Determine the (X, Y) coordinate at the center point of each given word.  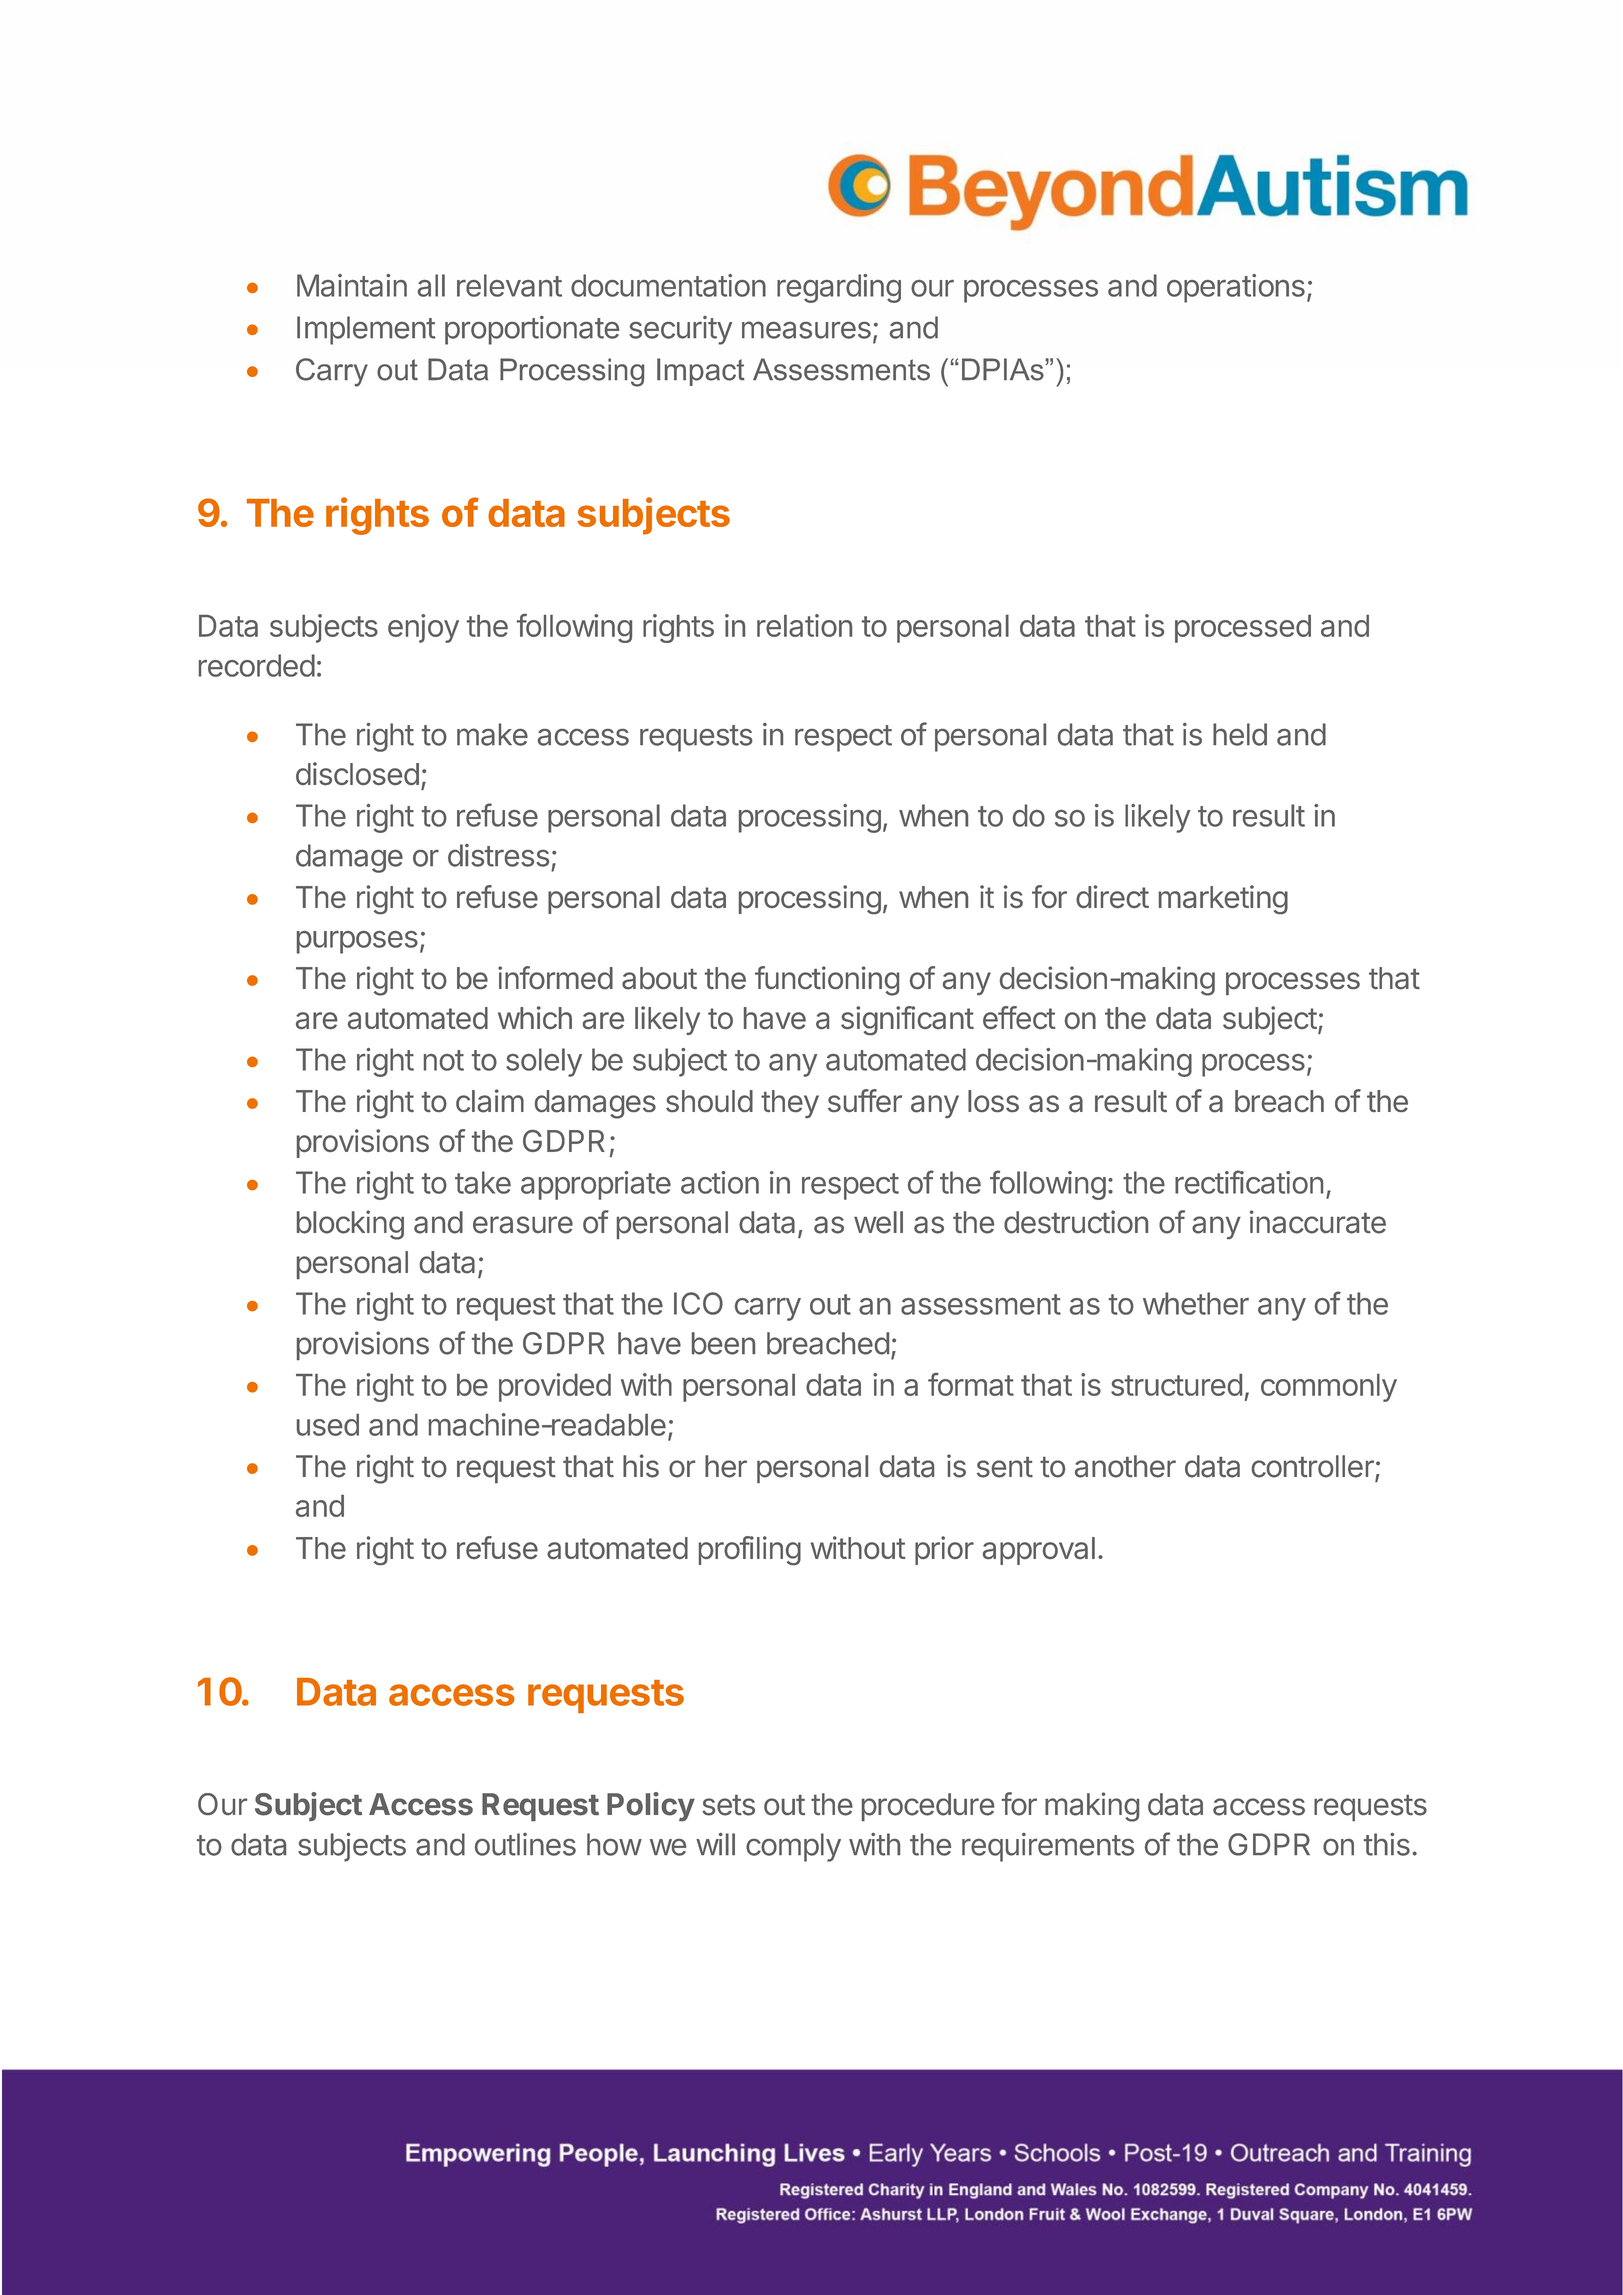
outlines (525, 1844)
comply (793, 1847)
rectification (1249, 1182)
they (790, 1104)
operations (1236, 288)
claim (490, 1101)
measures (806, 330)
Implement (366, 330)
